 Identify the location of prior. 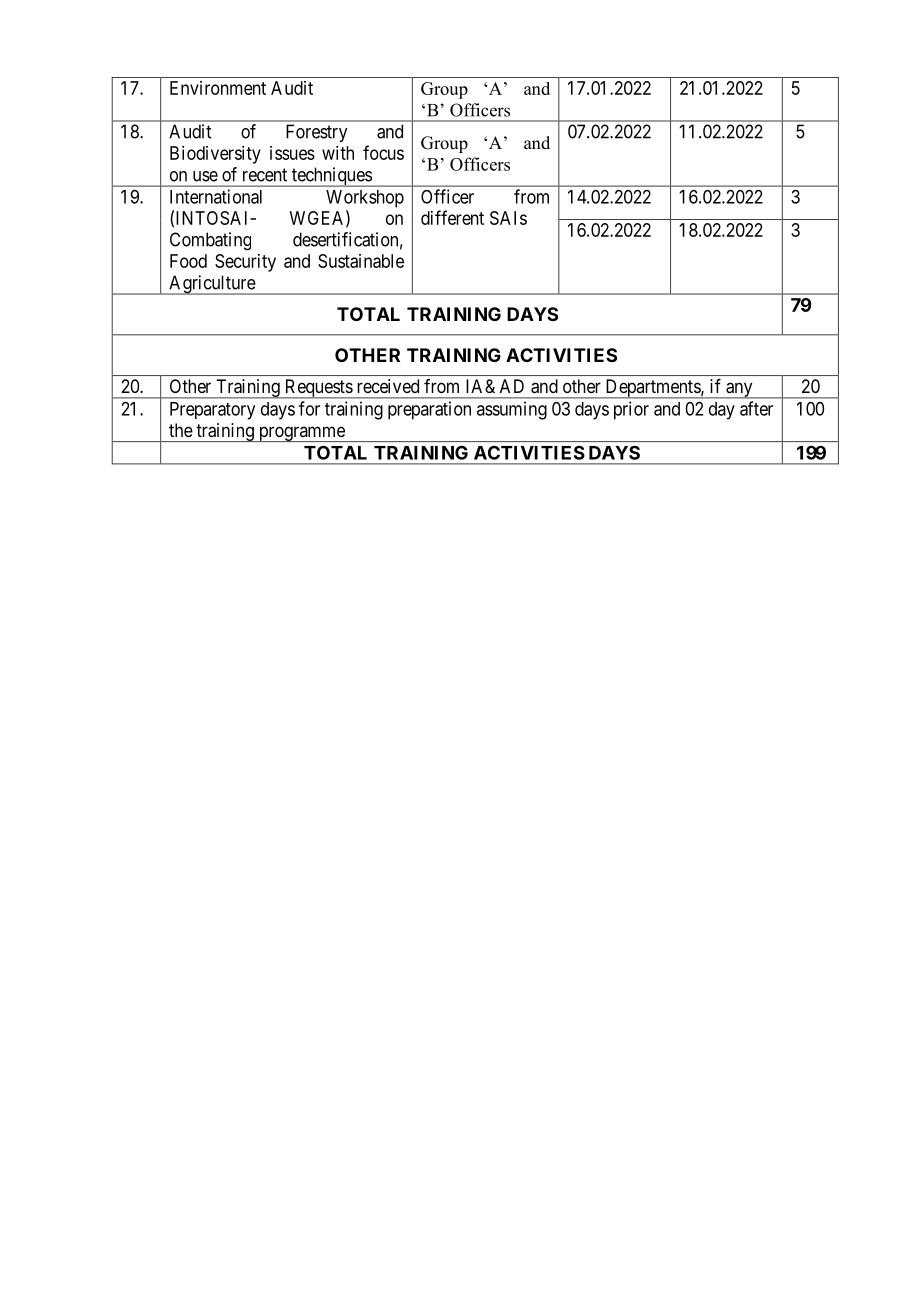
(631, 410).
